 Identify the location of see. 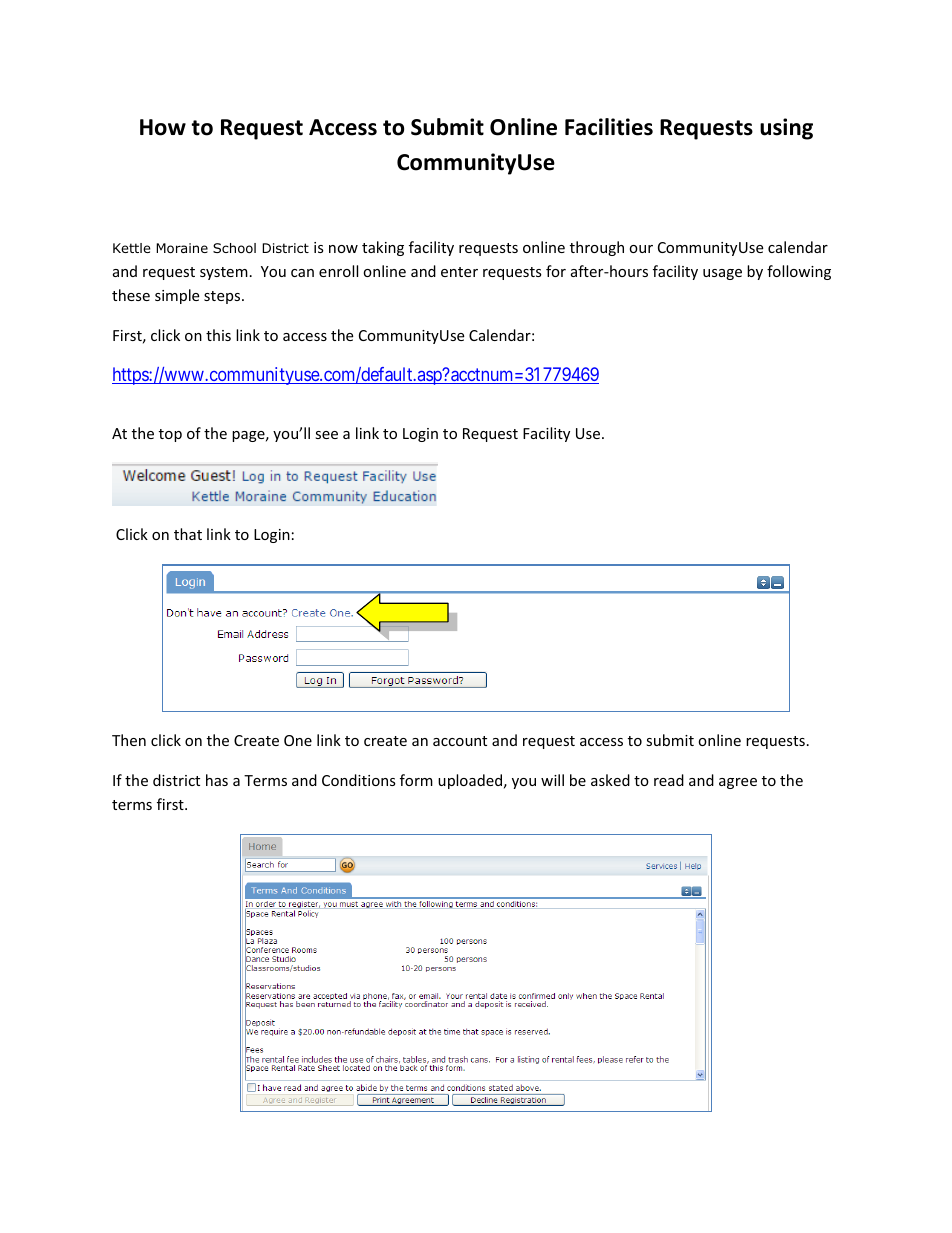
(326, 435).
